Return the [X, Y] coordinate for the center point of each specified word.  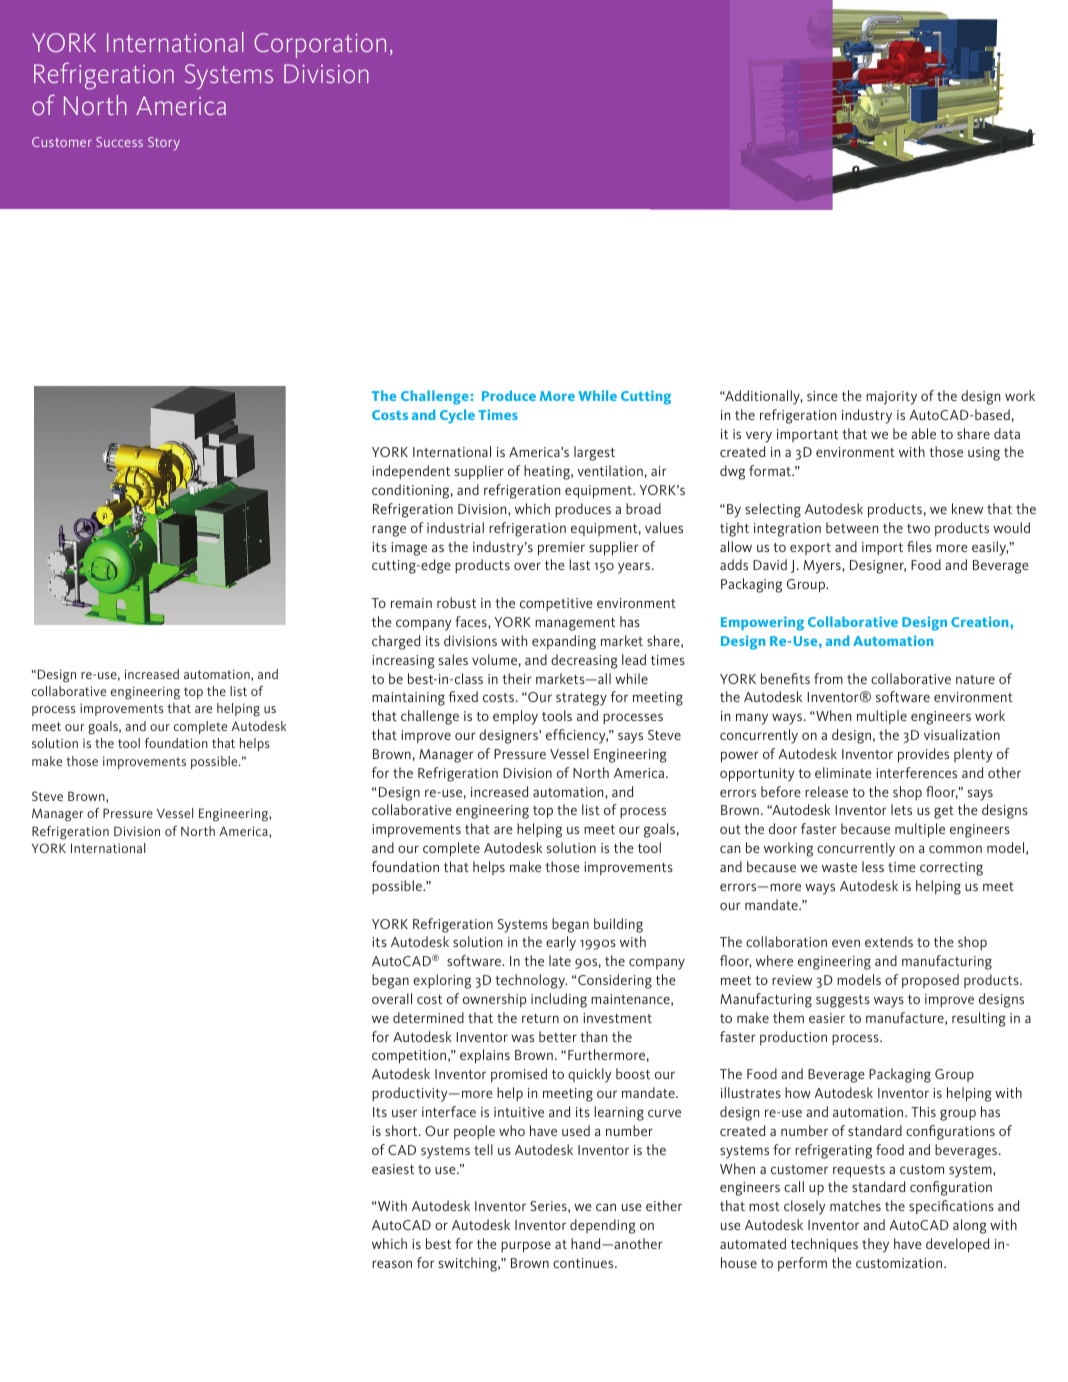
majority [891, 398]
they [875, 1245]
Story [164, 143]
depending [602, 1226]
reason [392, 1264]
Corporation [320, 45]
